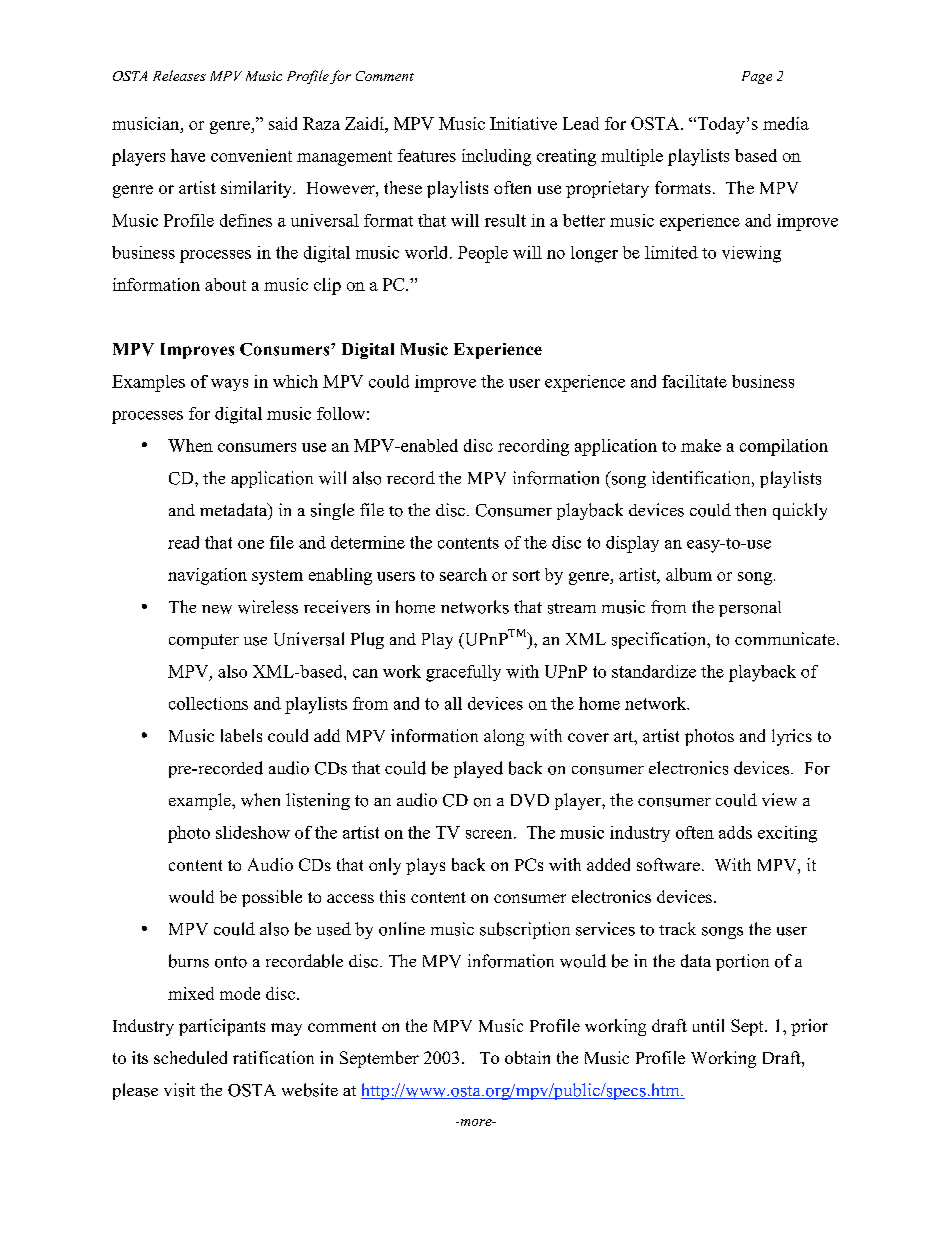 The width and height of the image is (952, 1233). Describe the element at coordinates (708, 1025) in the image. I see `until` at that location.
